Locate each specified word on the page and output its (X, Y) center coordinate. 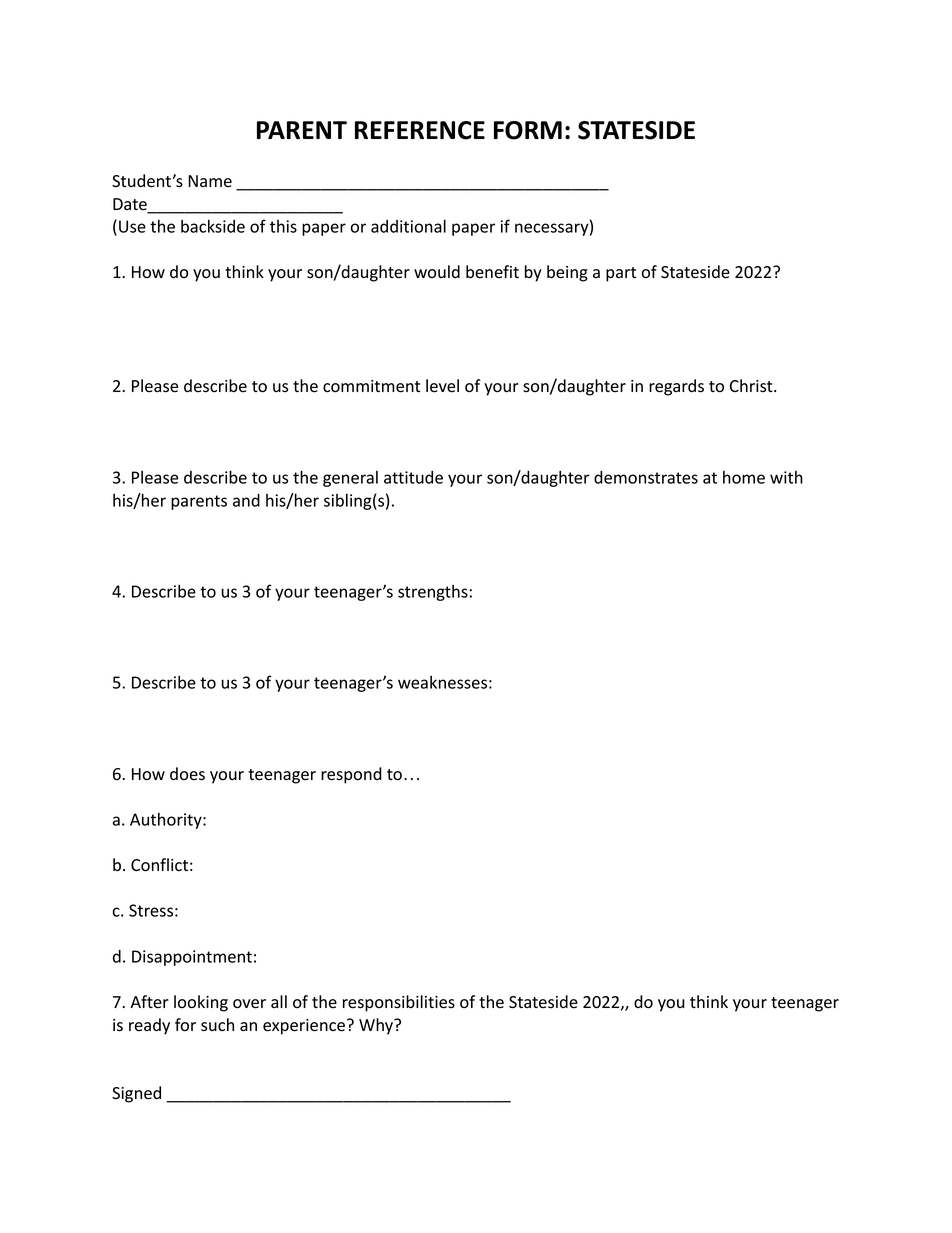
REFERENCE (420, 130)
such (217, 1025)
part (621, 274)
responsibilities (399, 1003)
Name (210, 181)
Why (377, 1026)
